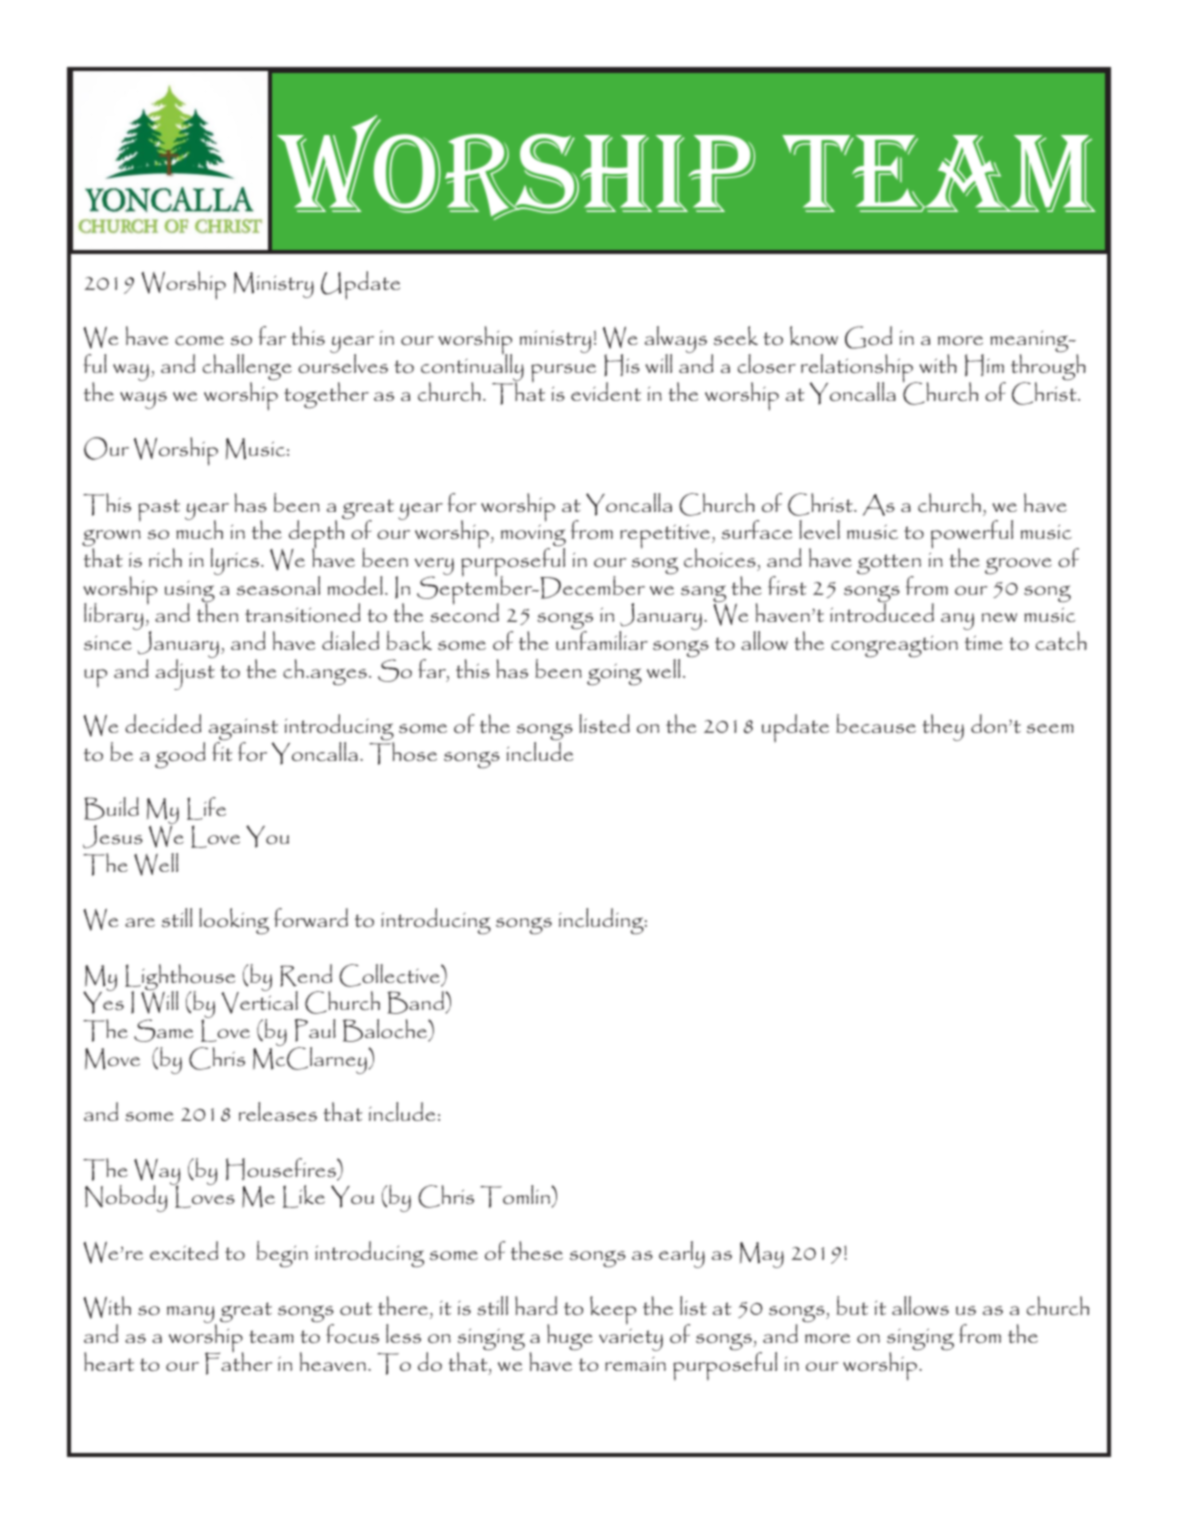 The image size is (1178, 1524). I want to click on going, so click(614, 674).
